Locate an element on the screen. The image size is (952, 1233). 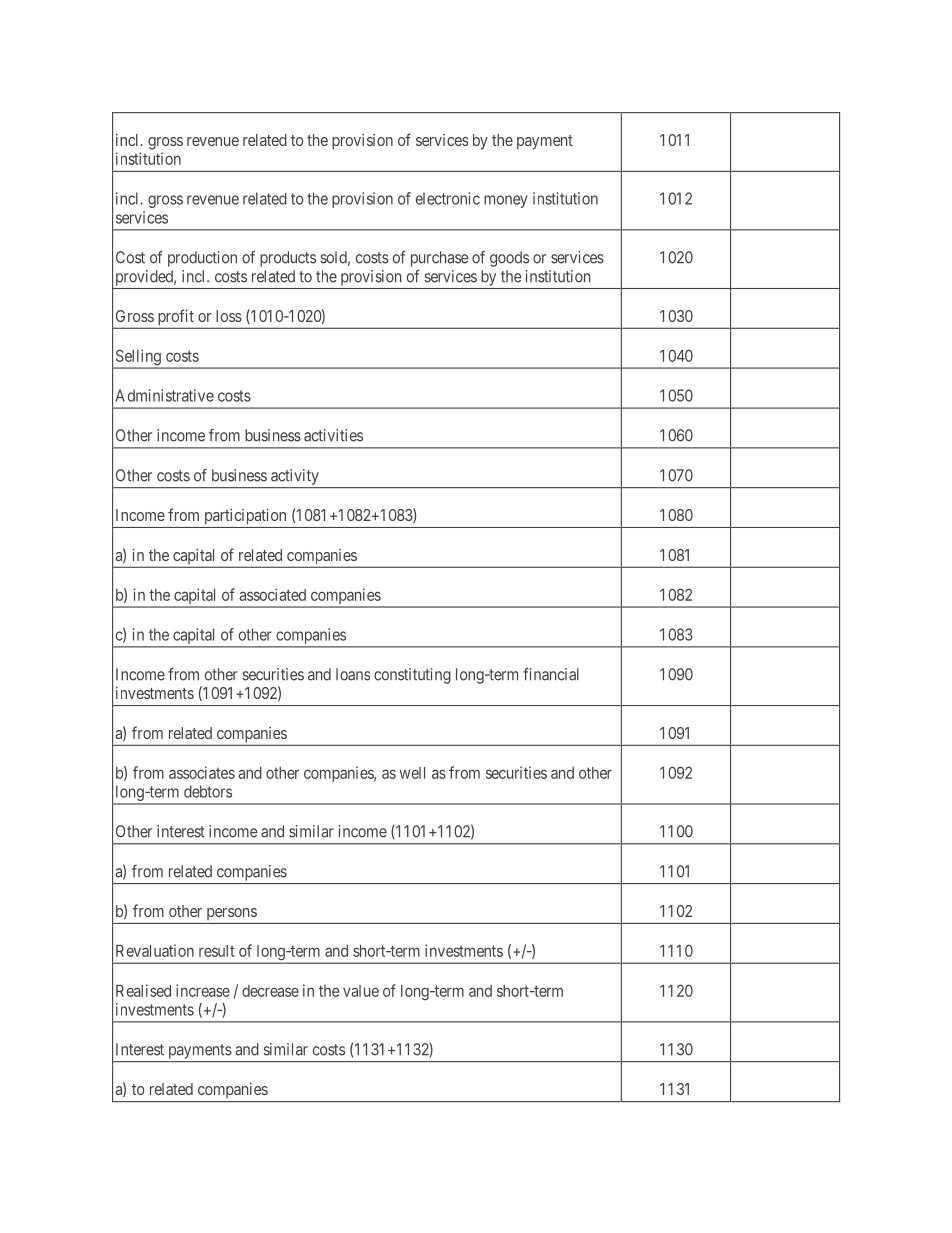
money is located at coordinates (505, 201).
